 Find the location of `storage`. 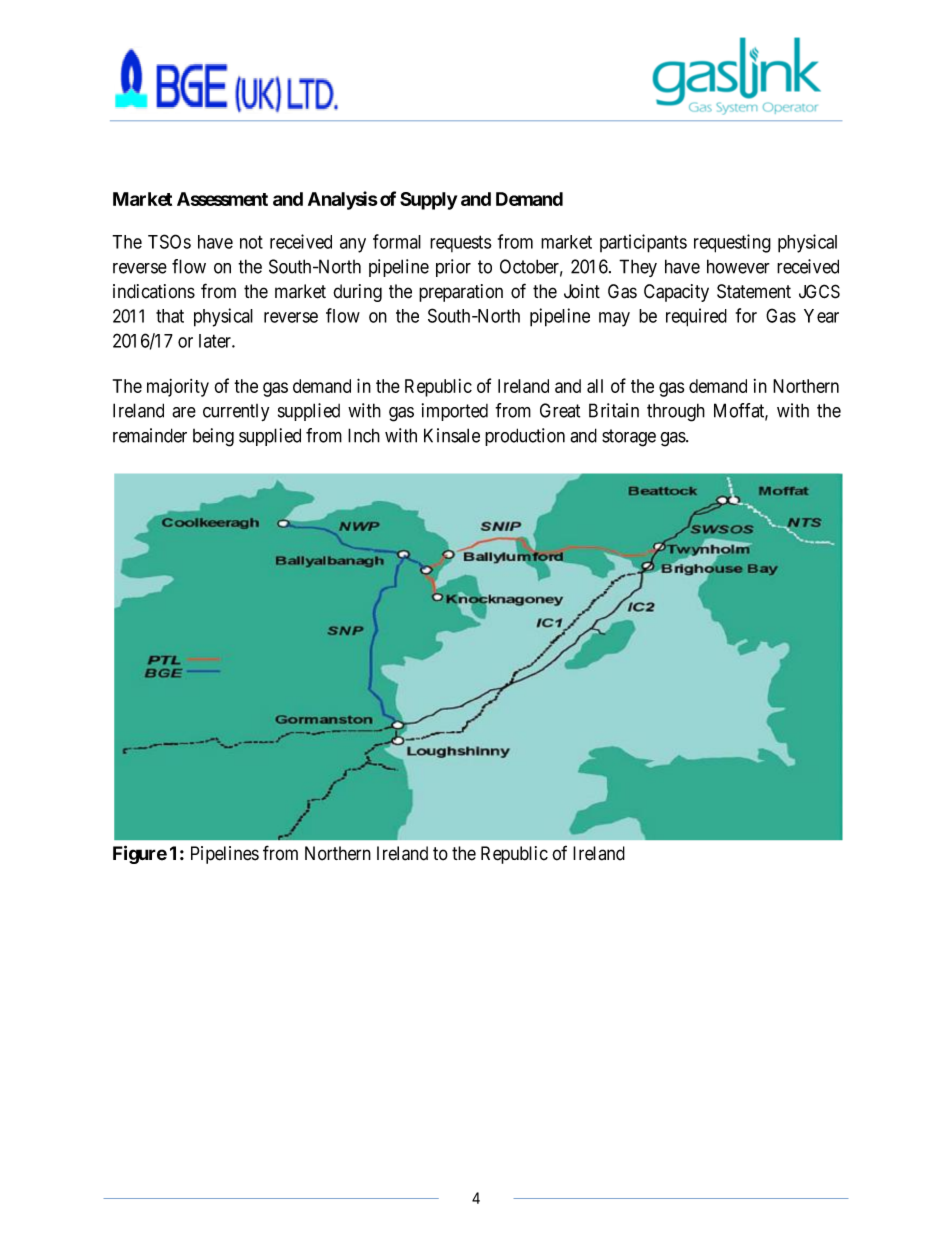

storage is located at coordinates (629, 438).
